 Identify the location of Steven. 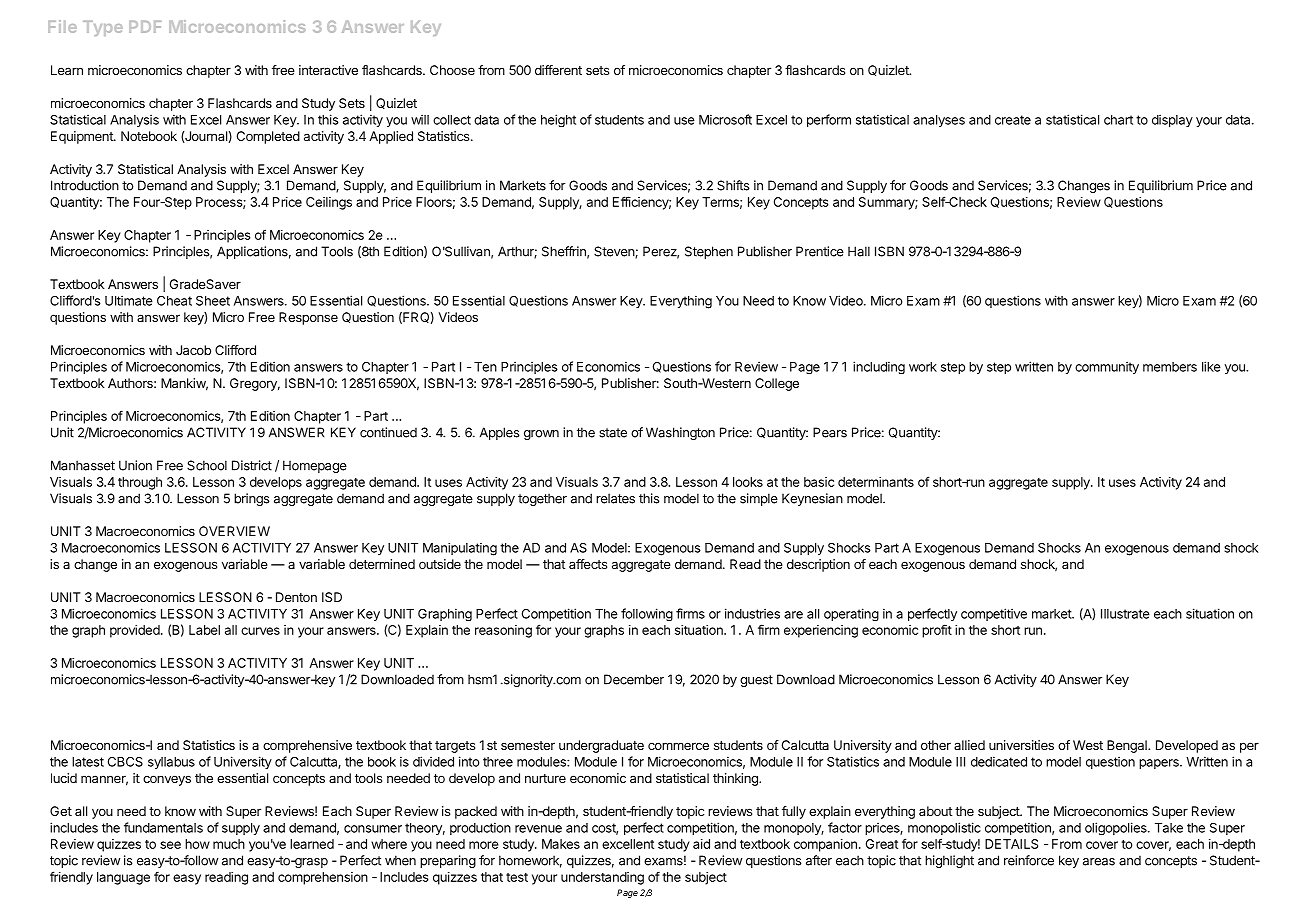
(615, 252).
